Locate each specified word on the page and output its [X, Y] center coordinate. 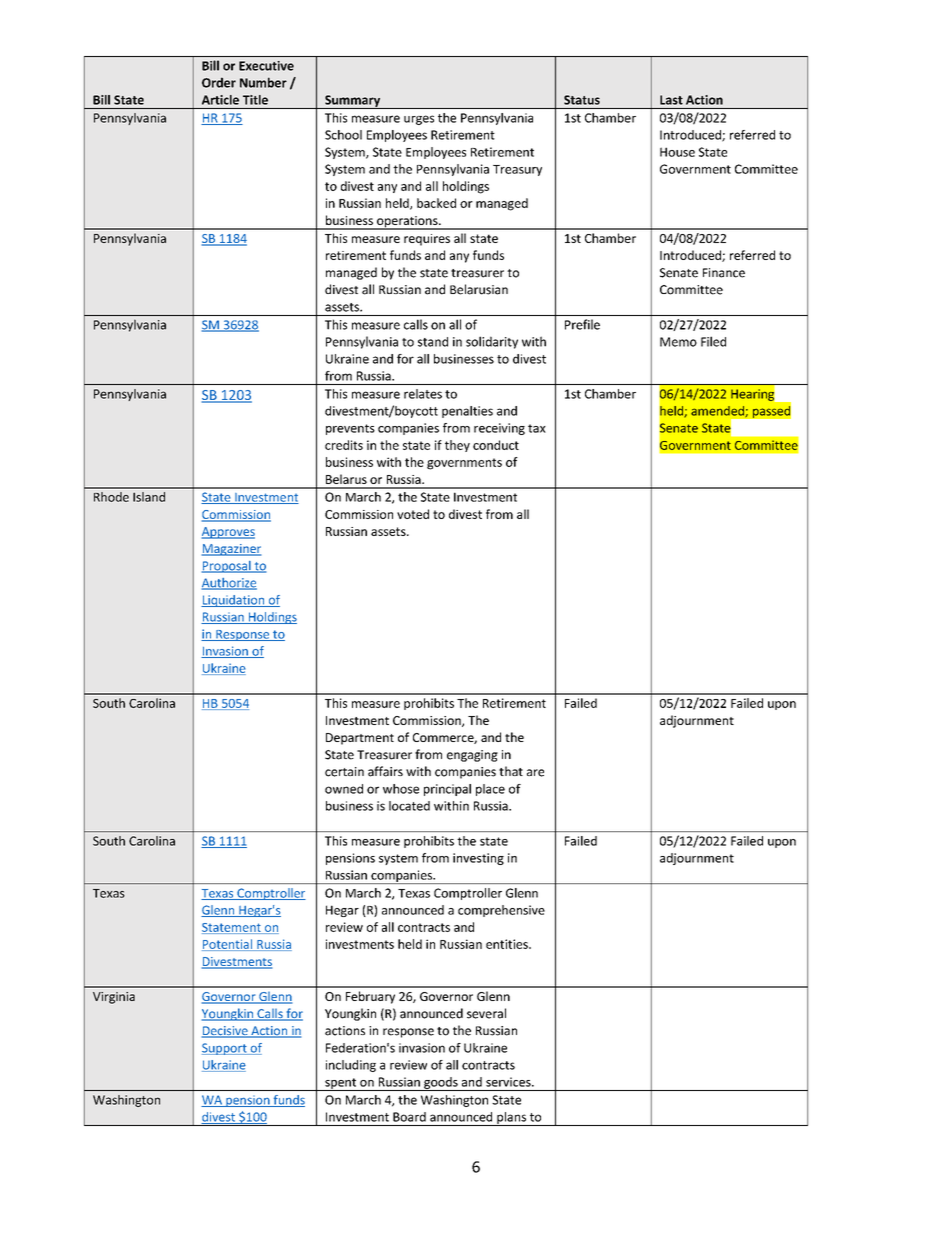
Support [225, 1049]
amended [718, 411]
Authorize [229, 584]
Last [671, 100]
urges [419, 120]
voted [413, 514]
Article [220, 100]
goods [441, 1084]
